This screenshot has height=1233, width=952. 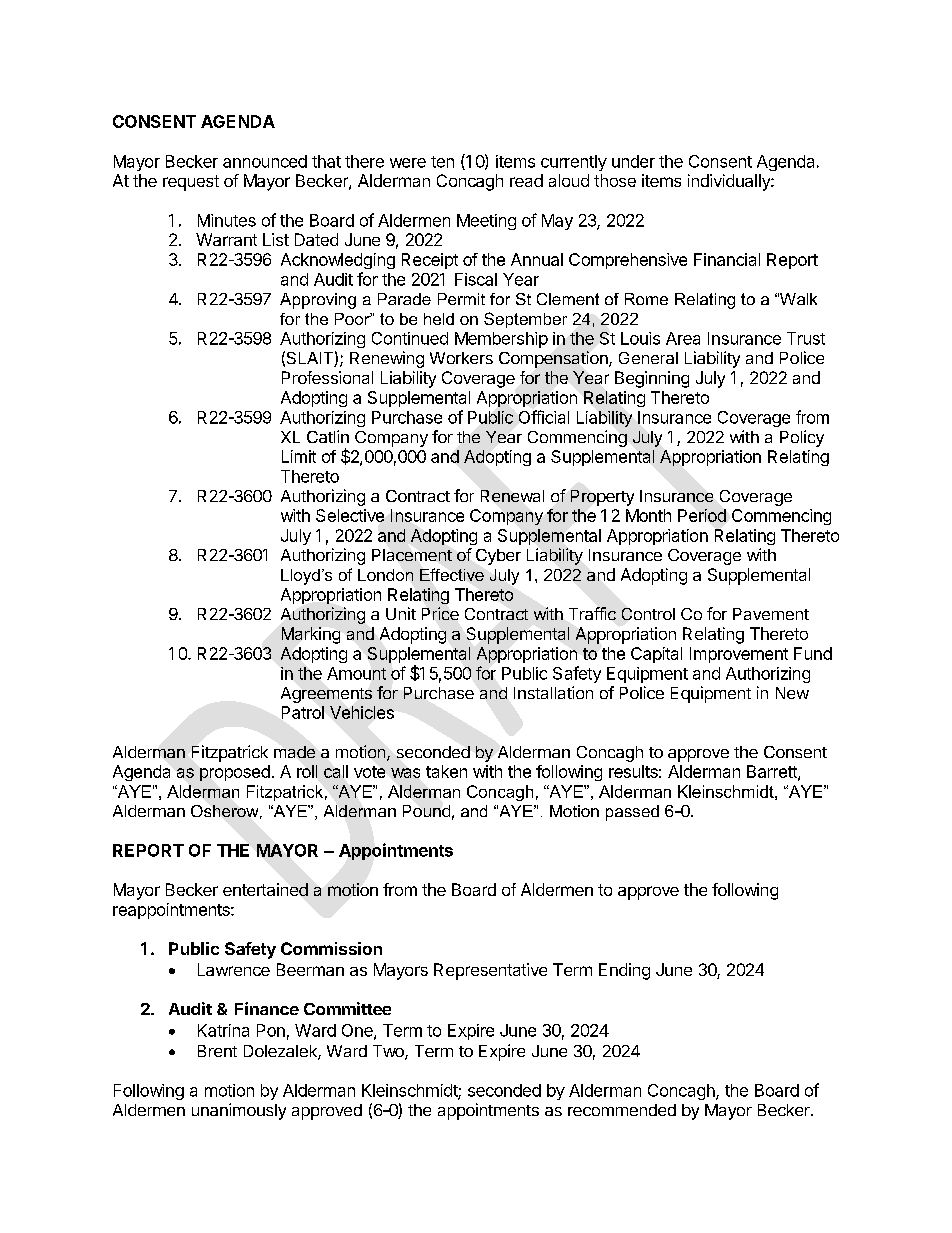 I want to click on read, so click(x=526, y=180).
